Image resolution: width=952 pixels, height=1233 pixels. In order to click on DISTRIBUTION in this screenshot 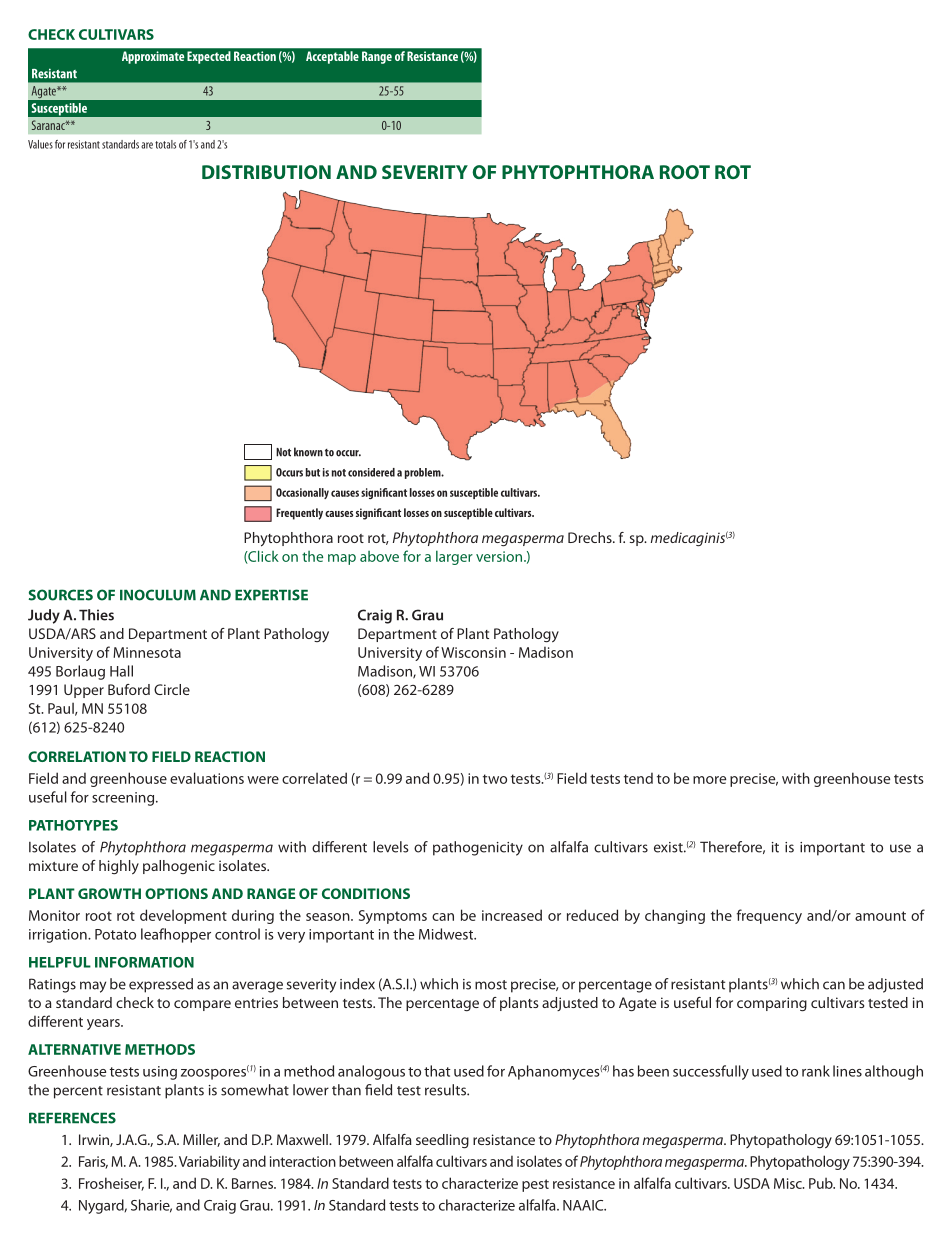, I will do `click(266, 172)`.
